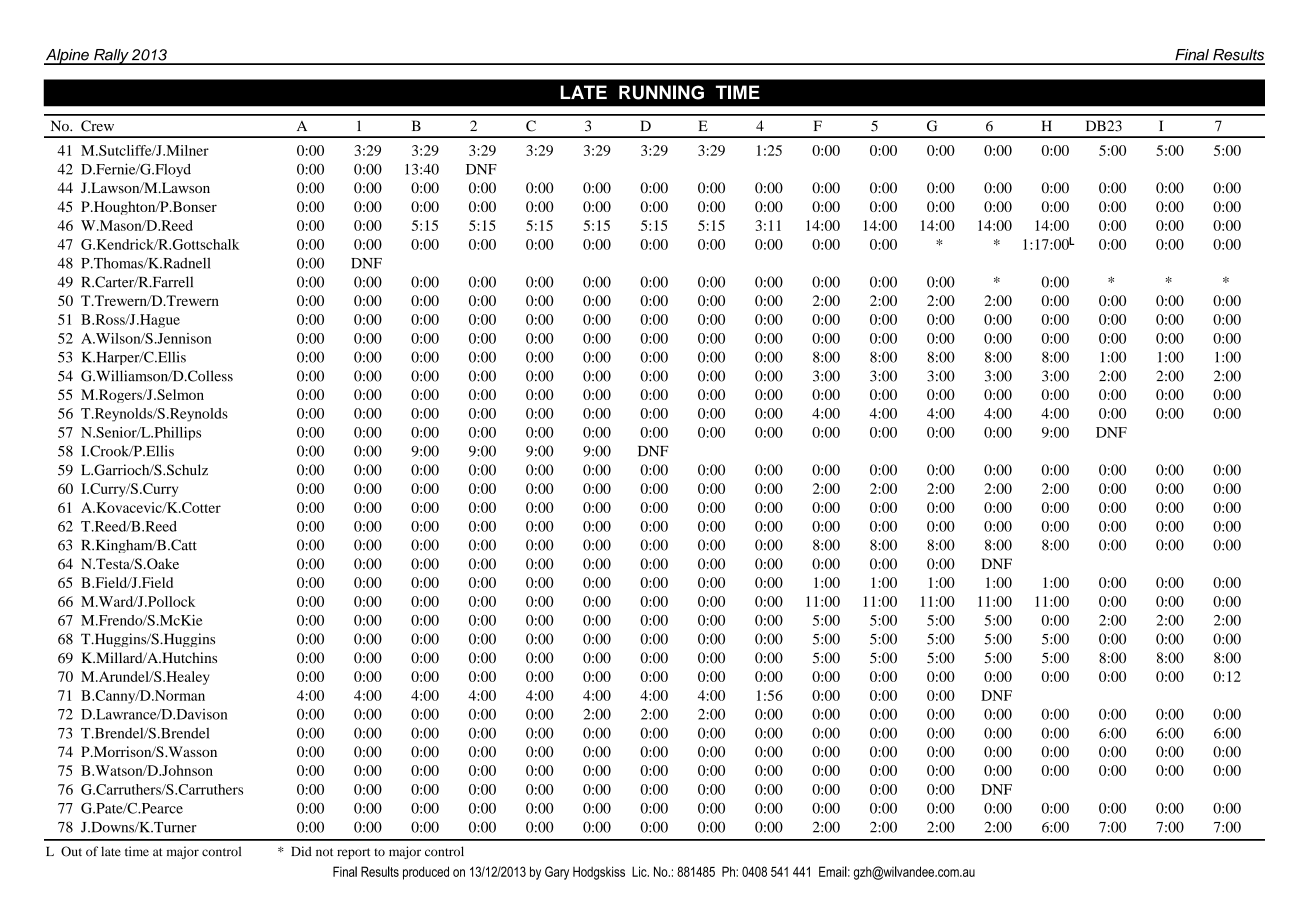  I want to click on Gary, so click(557, 873).
